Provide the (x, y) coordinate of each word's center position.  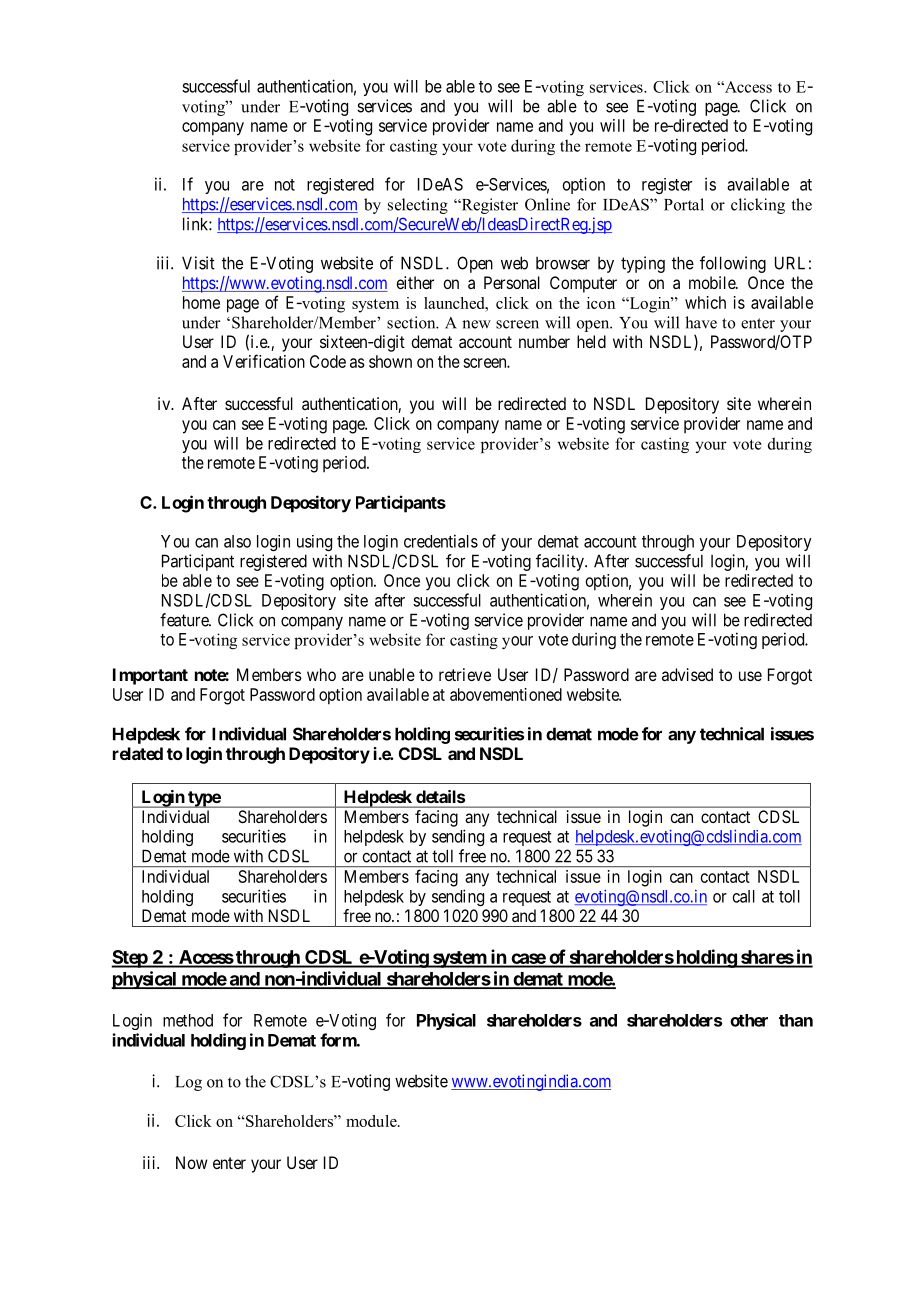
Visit (198, 263)
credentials (441, 541)
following (733, 264)
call (744, 896)
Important (150, 676)
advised (687, 674)
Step (130, 959)
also (237, 541)
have (701, 322)
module (372, 1121)
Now (192, 1162)
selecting (418, 206)
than (796, 1020)
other (749, 1020)
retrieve (465, 674)
